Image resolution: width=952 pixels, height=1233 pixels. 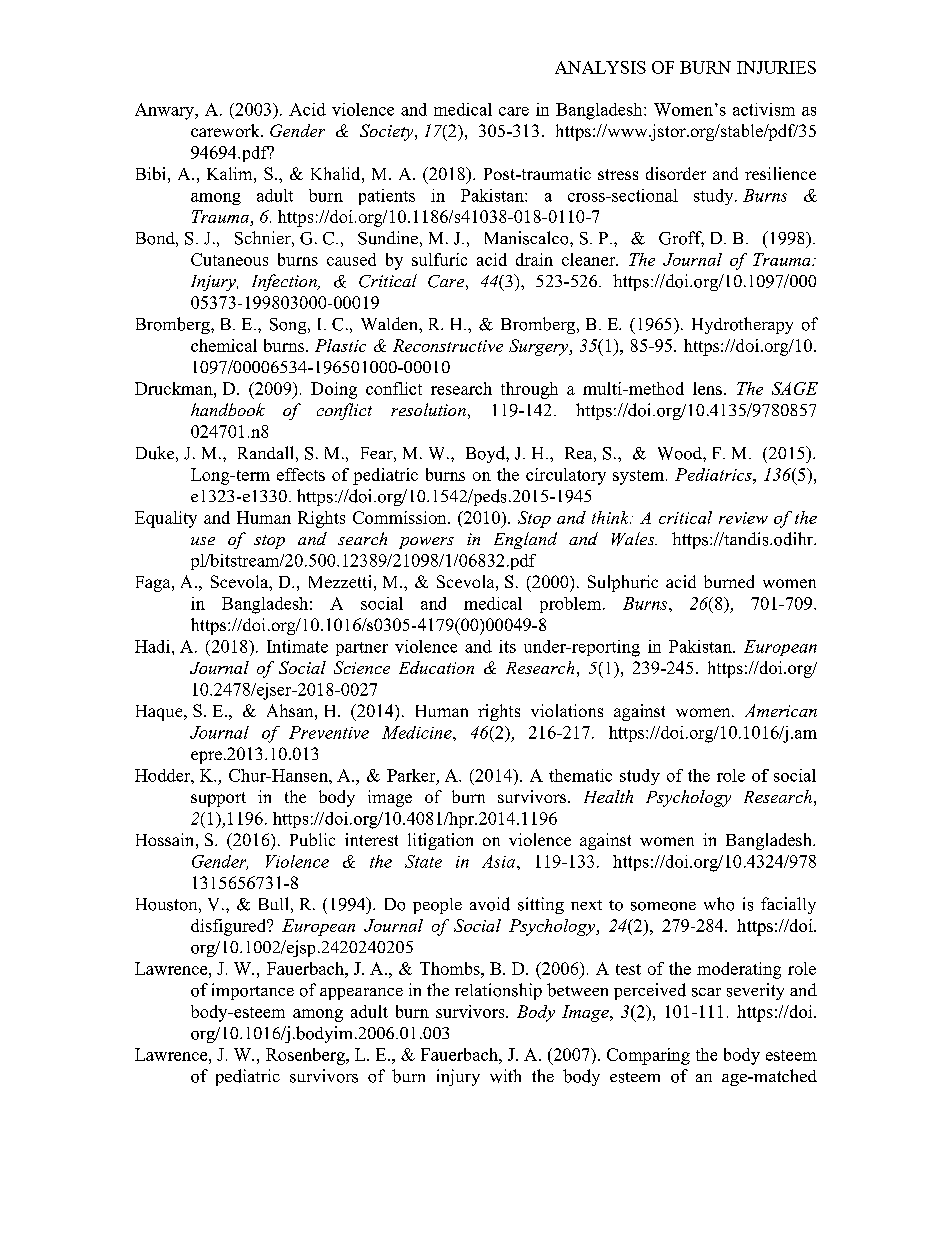 What do you see at coordinates (253, 991) in the image?
I see `importance` at bounding box center [253, 991].
